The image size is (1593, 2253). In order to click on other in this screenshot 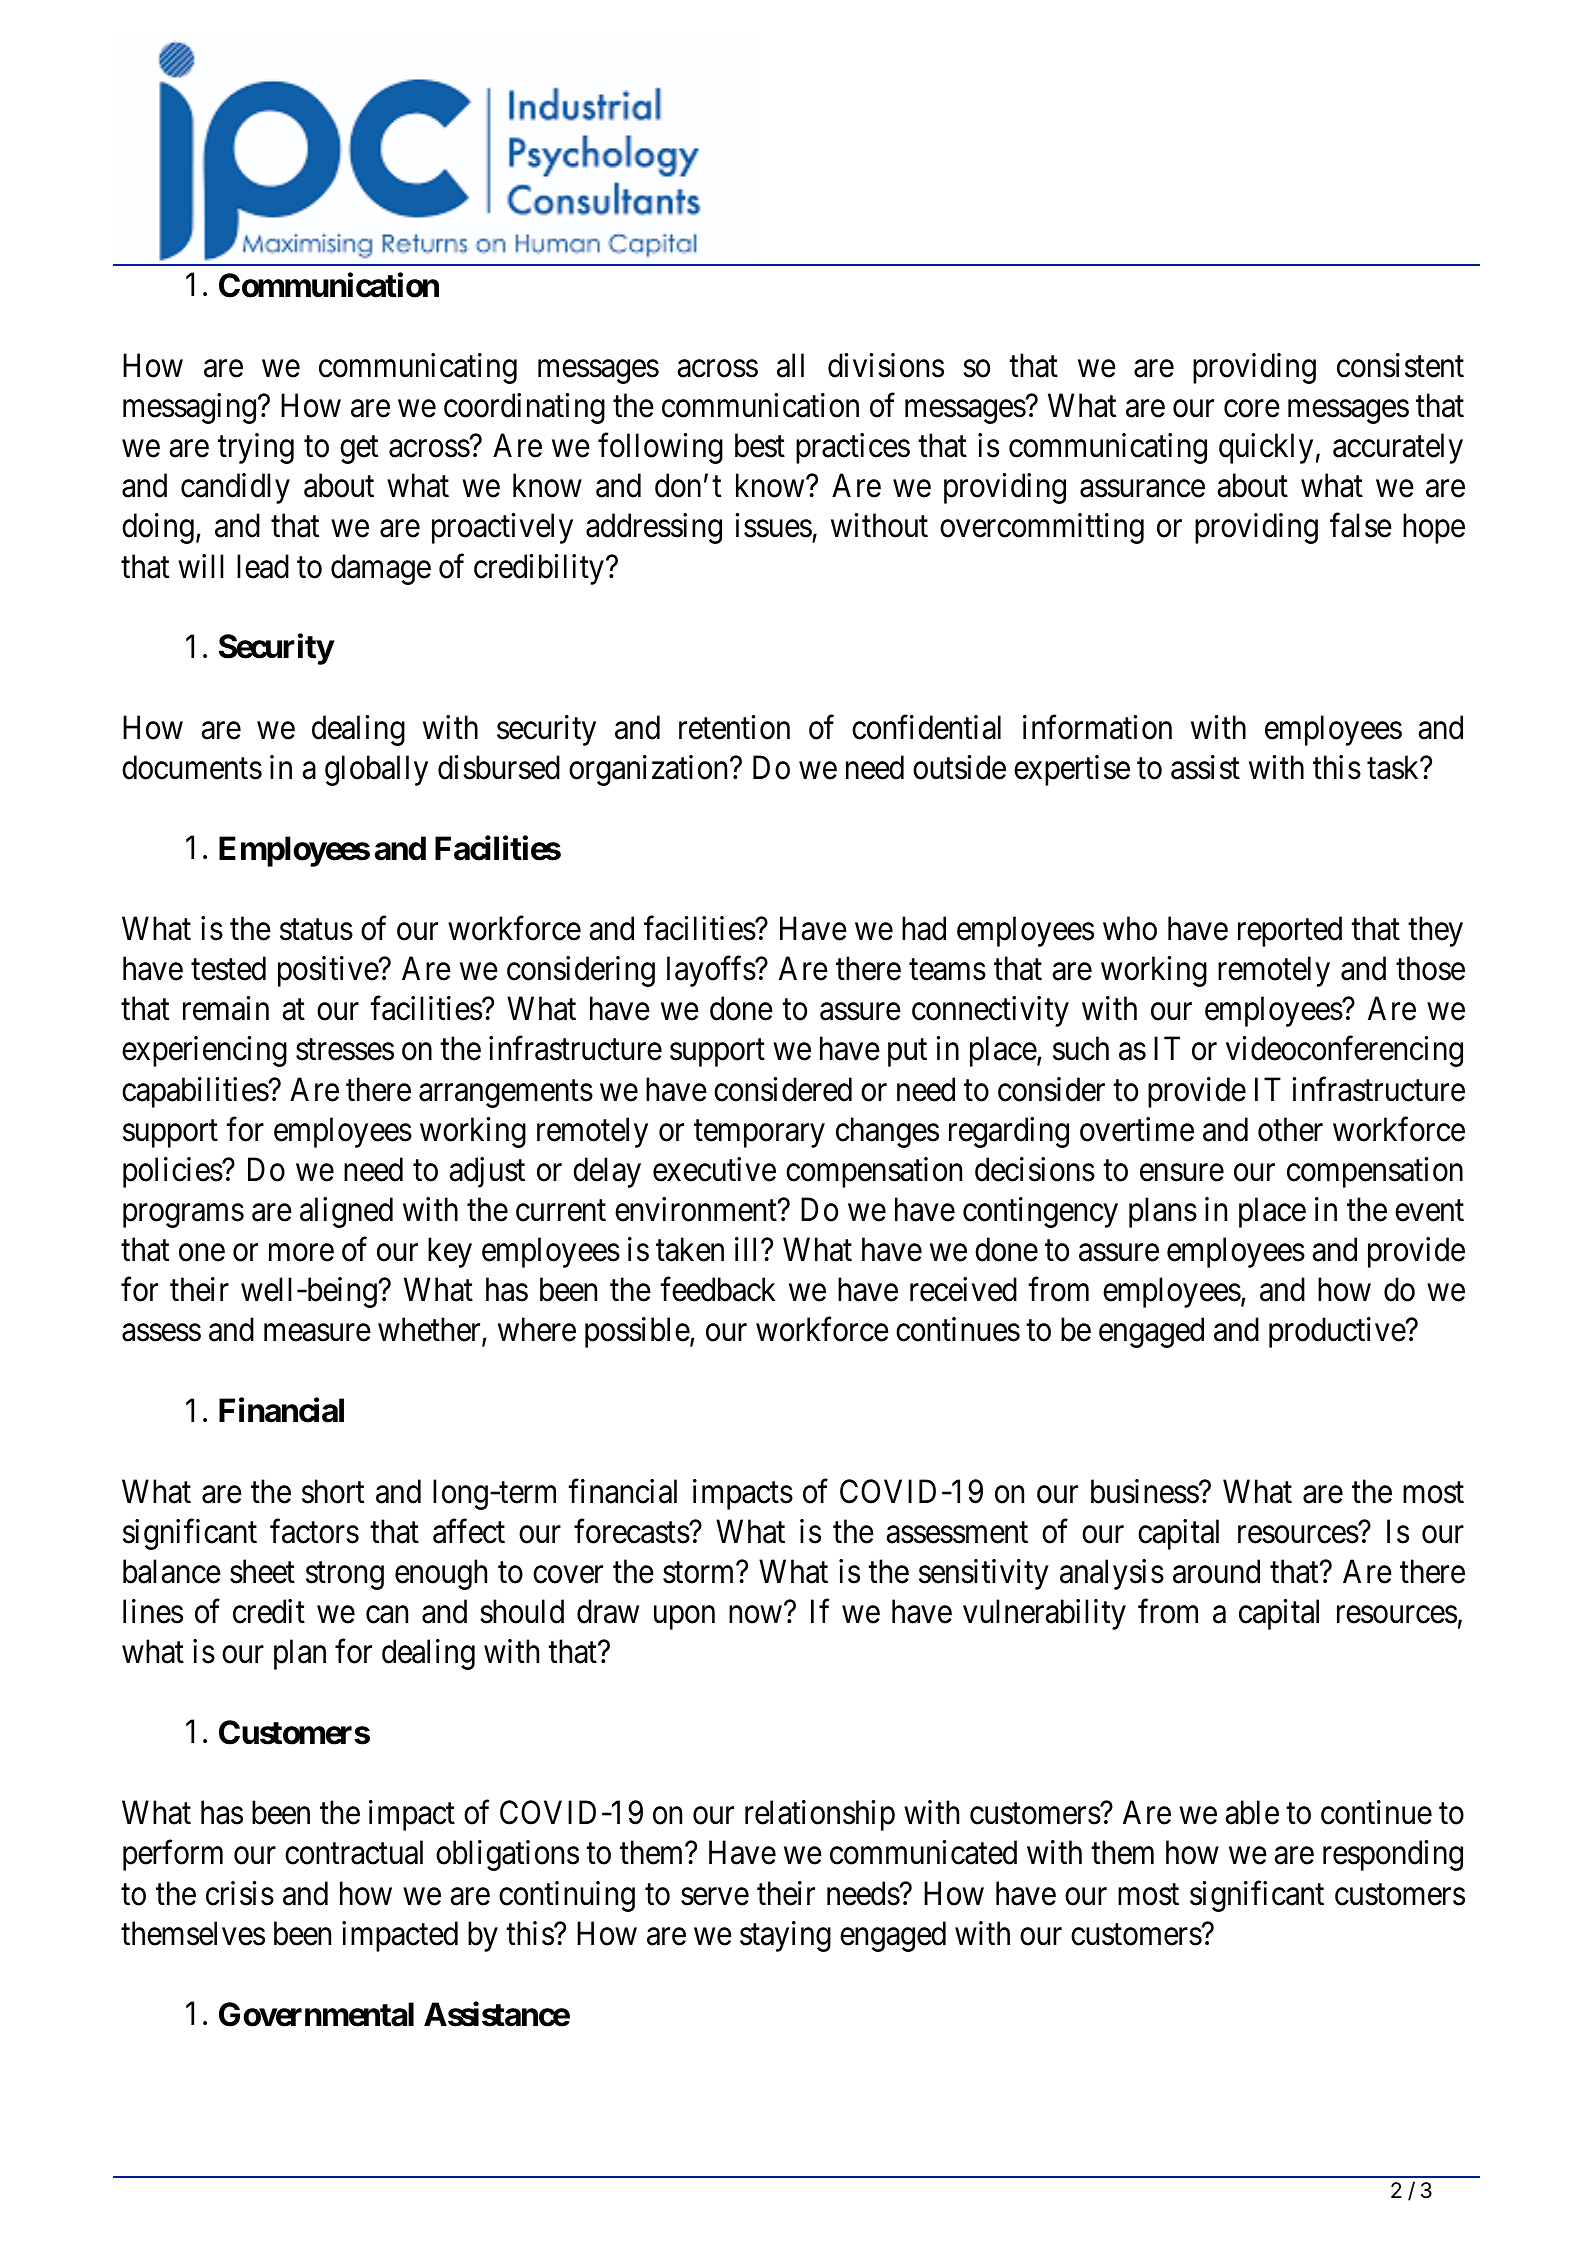, I will do `click(1290, 1129)`.
